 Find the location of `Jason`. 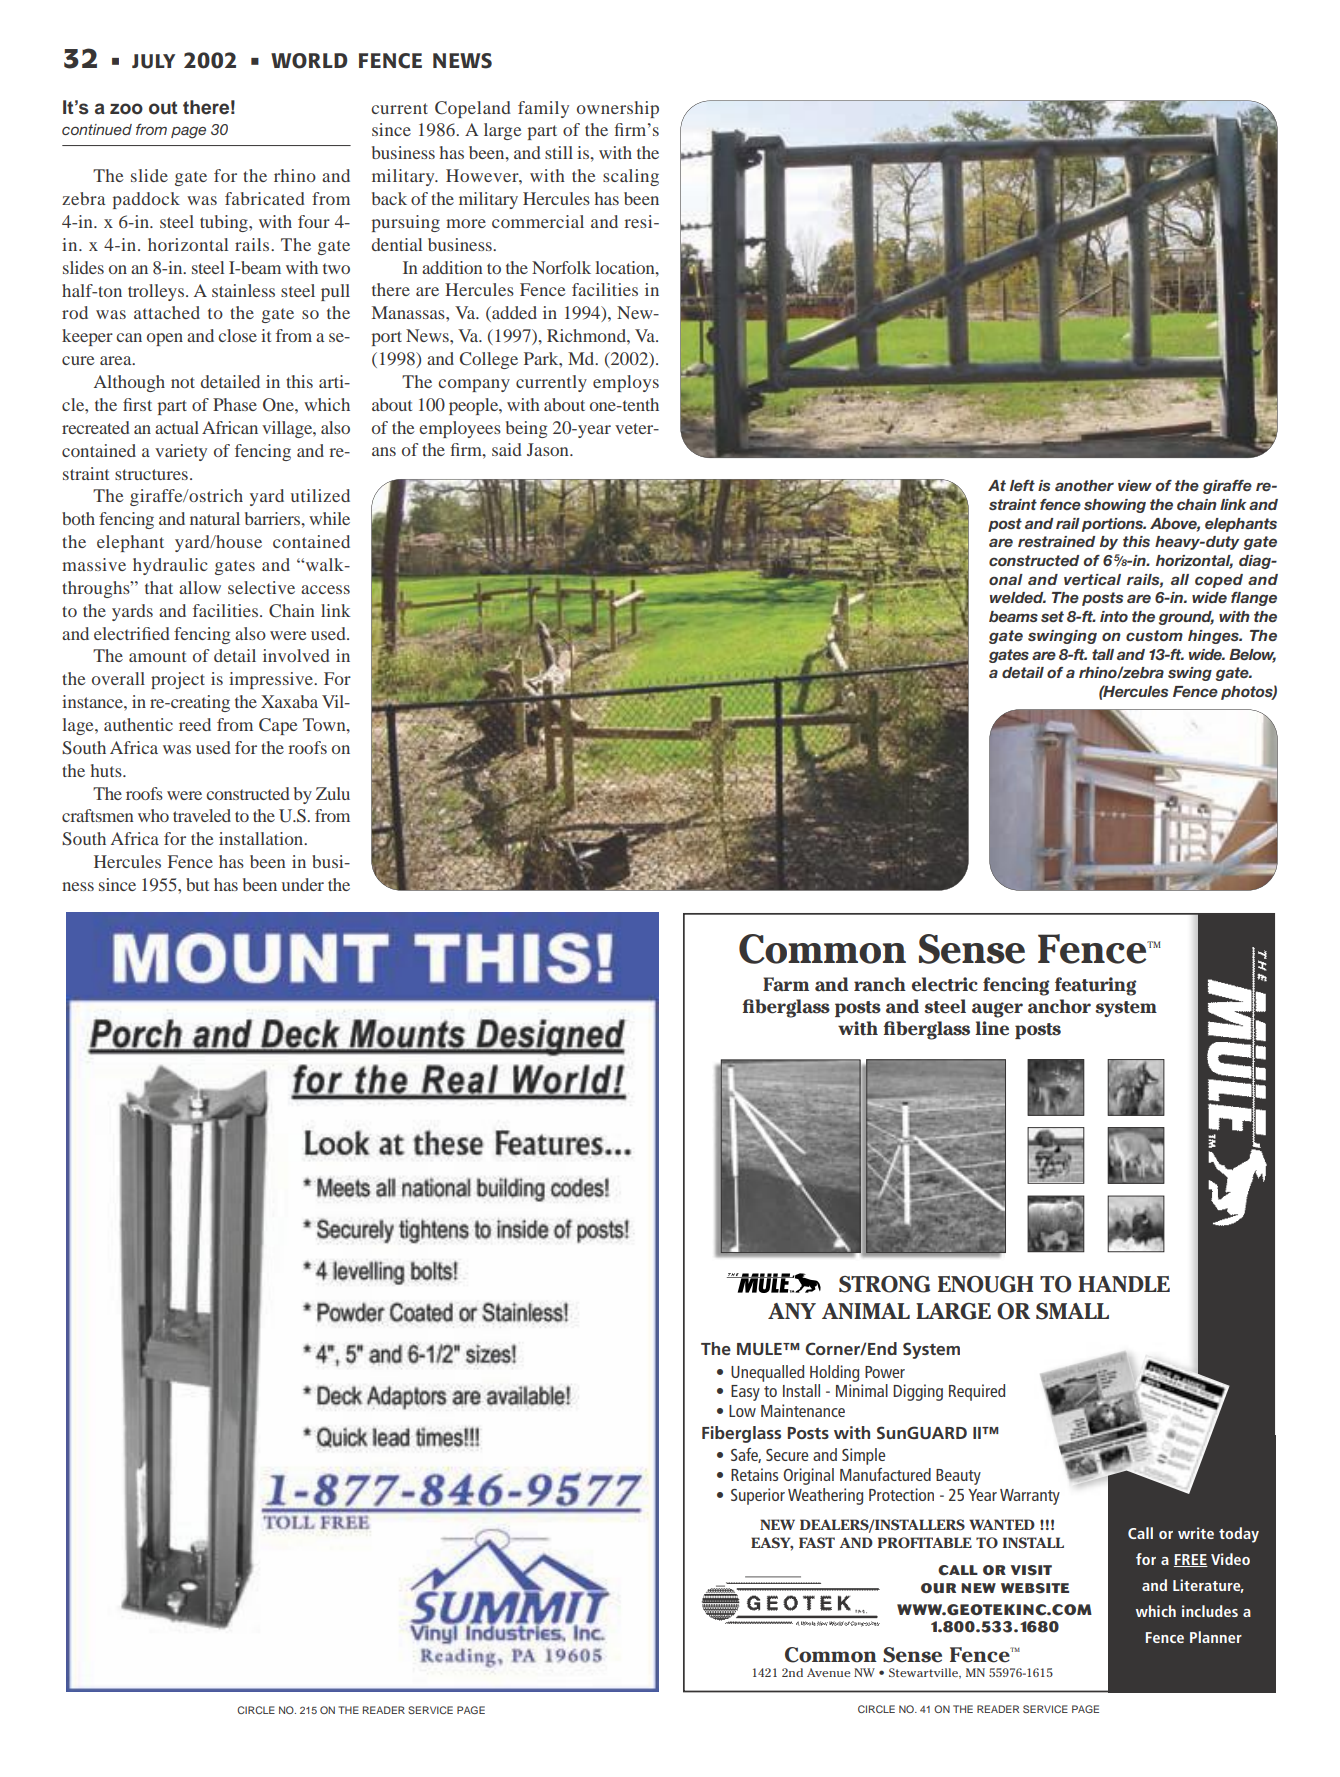

Jason is located at coordinates (549, 449).
